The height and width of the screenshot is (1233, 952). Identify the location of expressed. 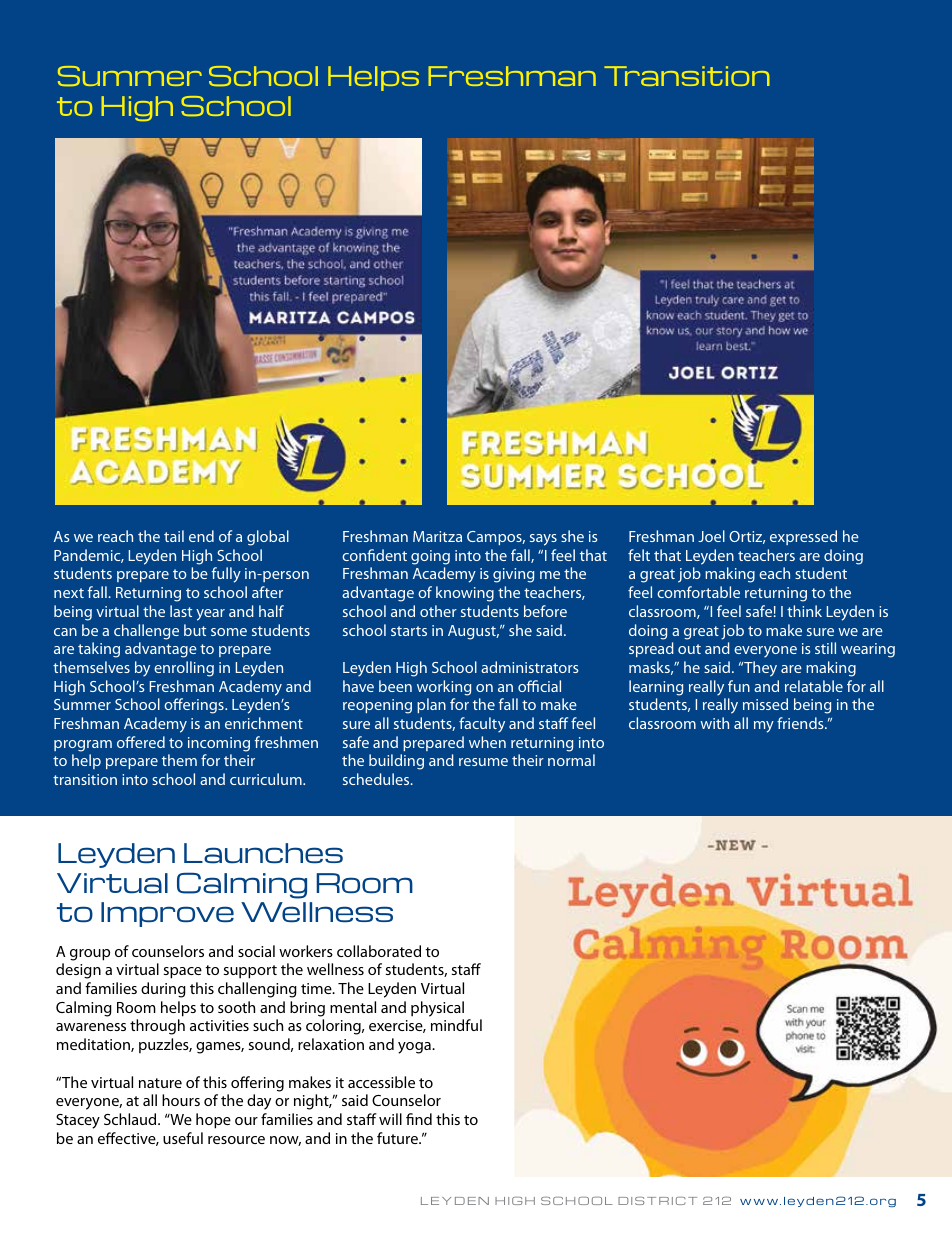
(803, 537).
